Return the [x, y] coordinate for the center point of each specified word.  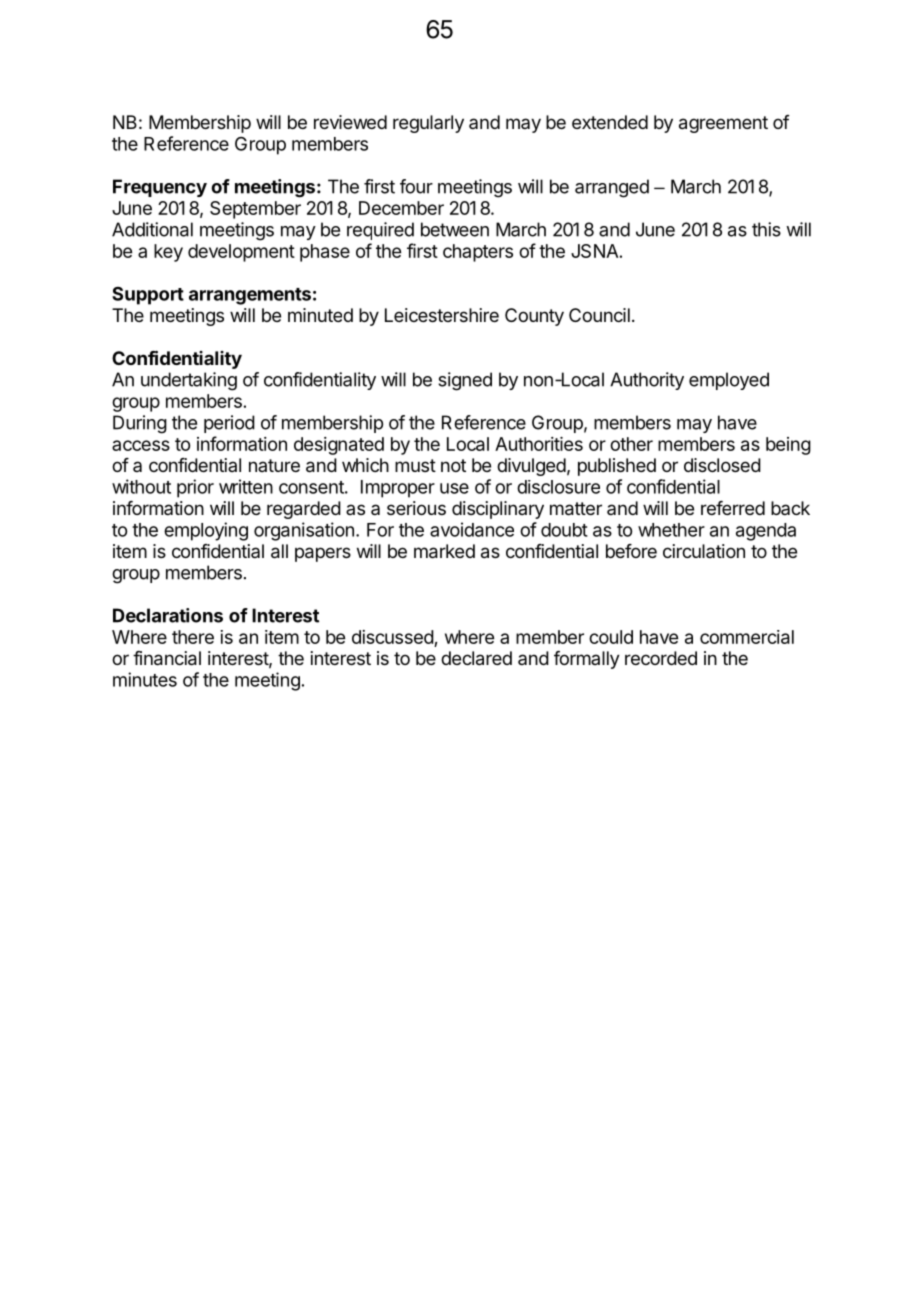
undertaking [189, 381]
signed [465, 381]
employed [729, 381]
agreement [723, 124]
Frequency [160, 188]
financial [167, 658]
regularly [428, 124]
